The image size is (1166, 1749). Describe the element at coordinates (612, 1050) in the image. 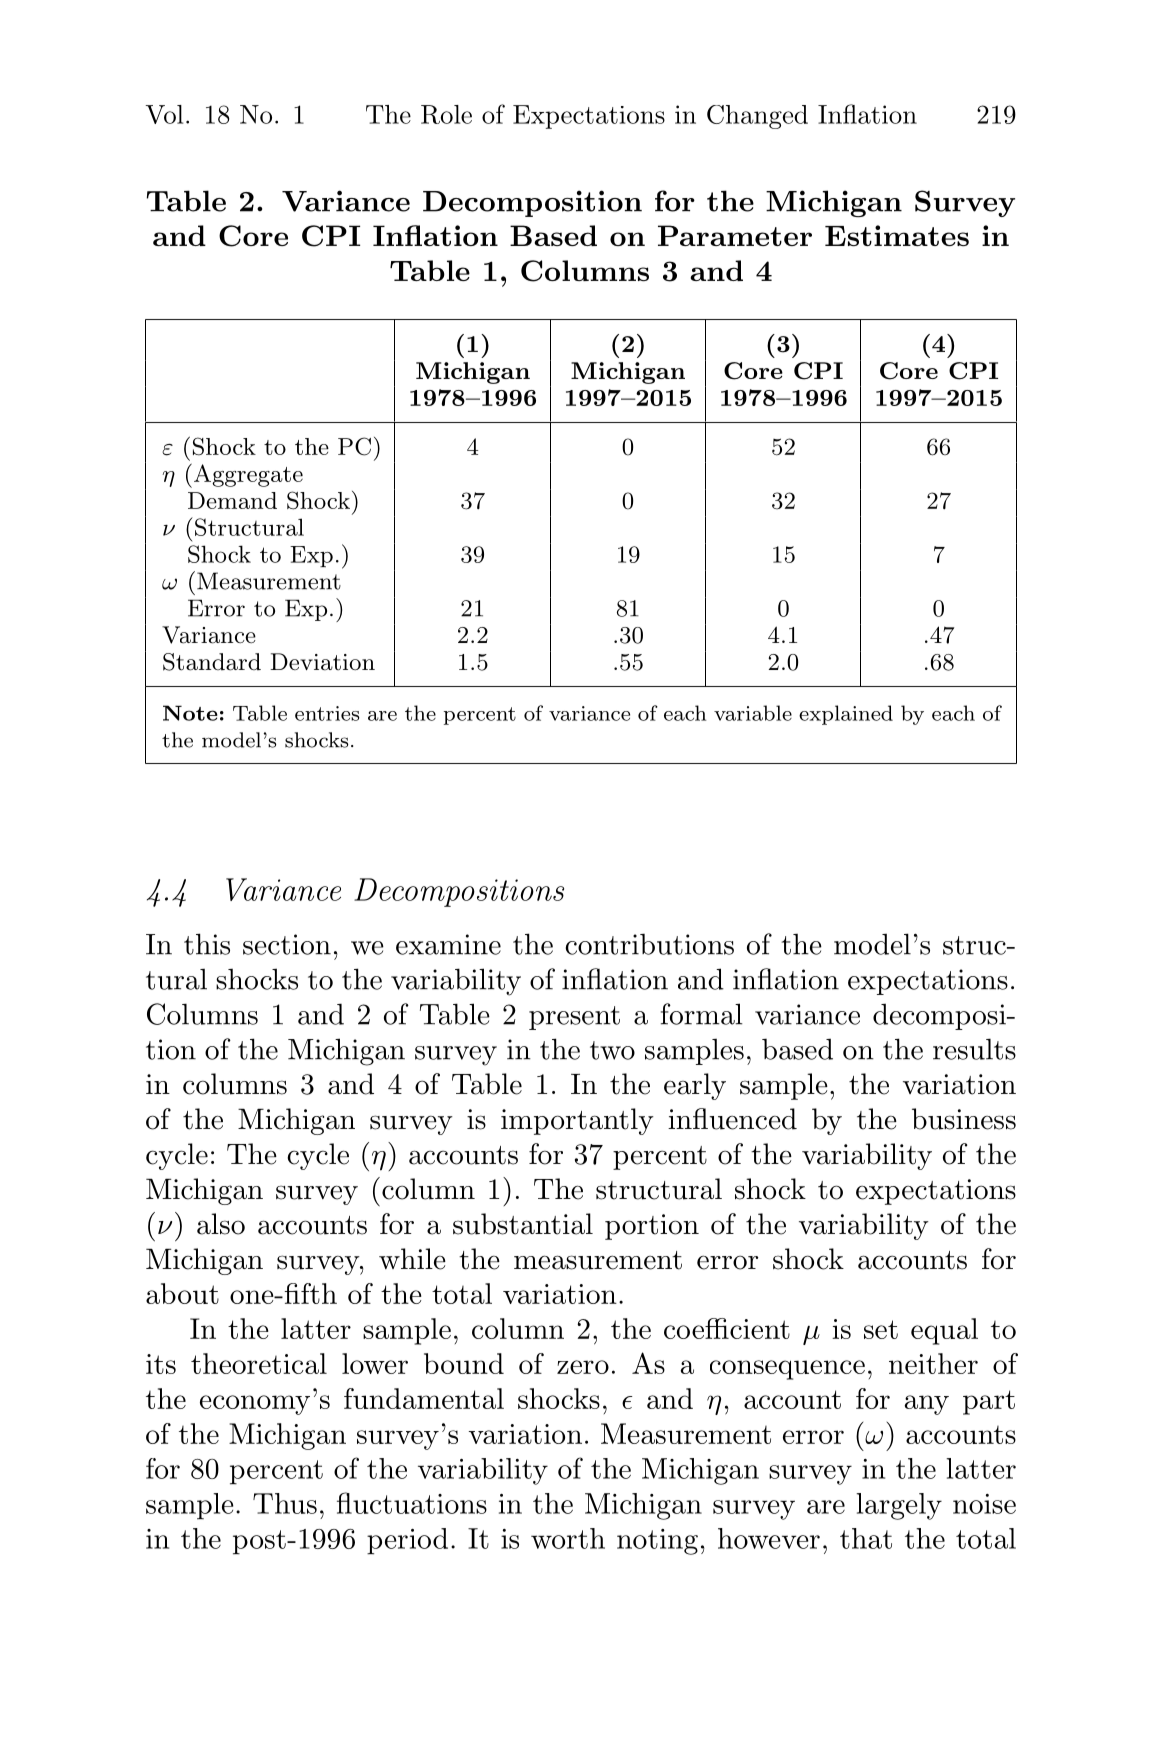

I see `two` at that location.
